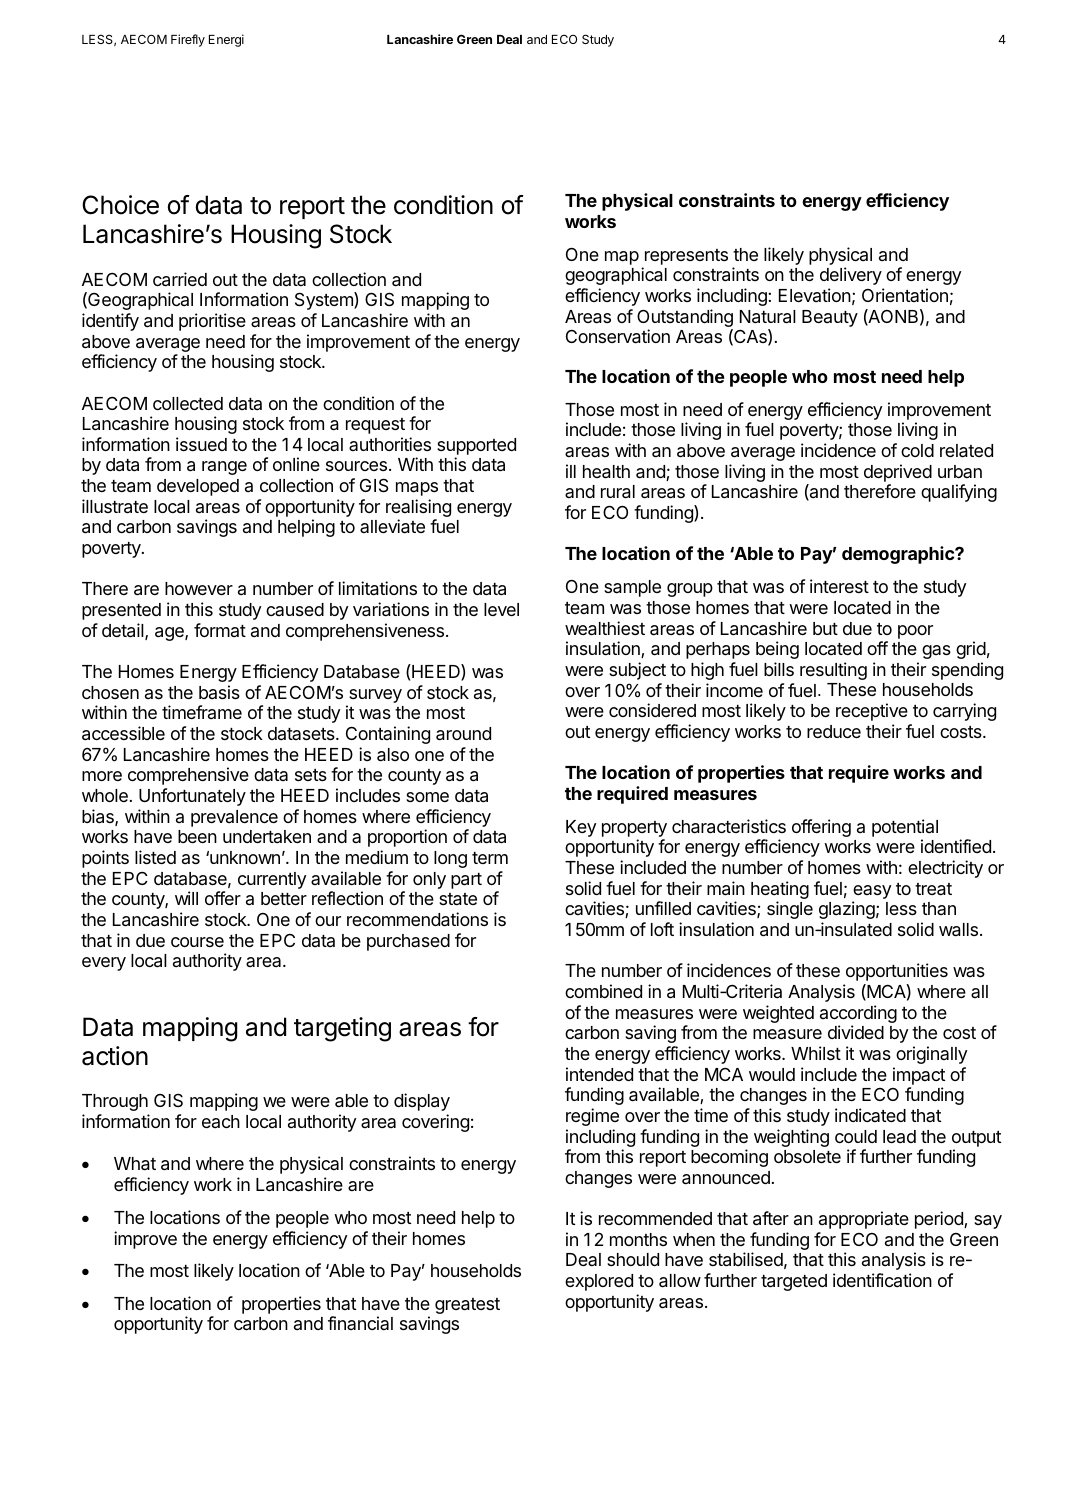 The width and height of the screenshot is (1068, 1512). I want to click on divided, so click(856, 1032).
